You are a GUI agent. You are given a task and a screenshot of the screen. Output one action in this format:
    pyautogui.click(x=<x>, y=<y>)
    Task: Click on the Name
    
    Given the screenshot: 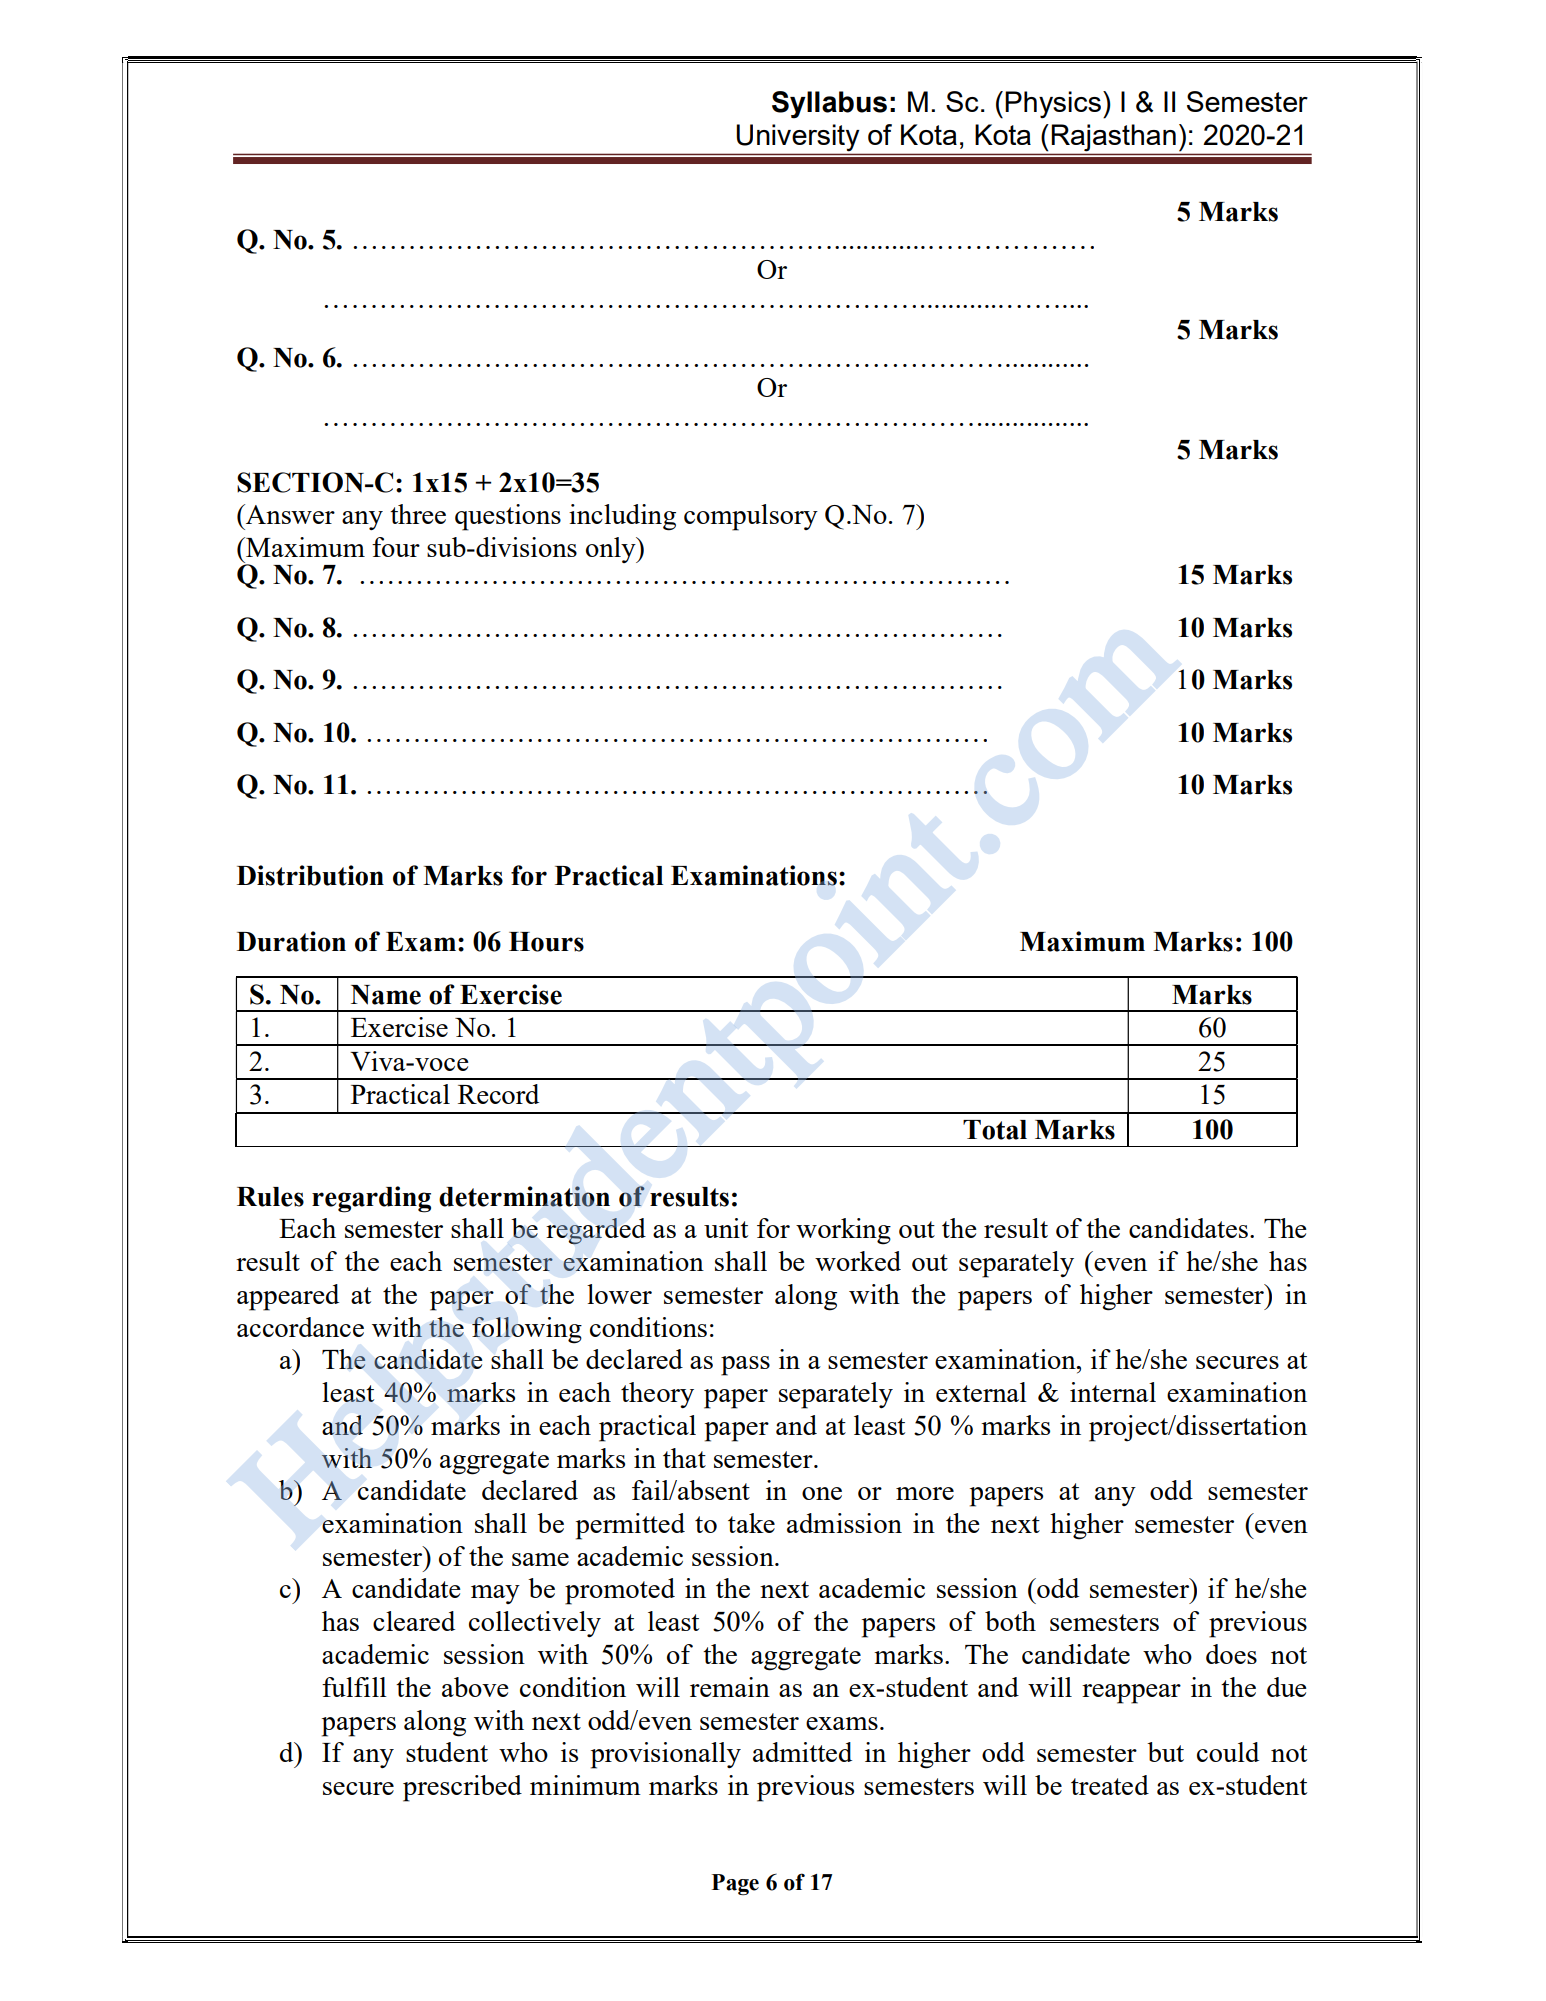 What is the action you would take?
    pyautogui.click(x=386, y=995)
